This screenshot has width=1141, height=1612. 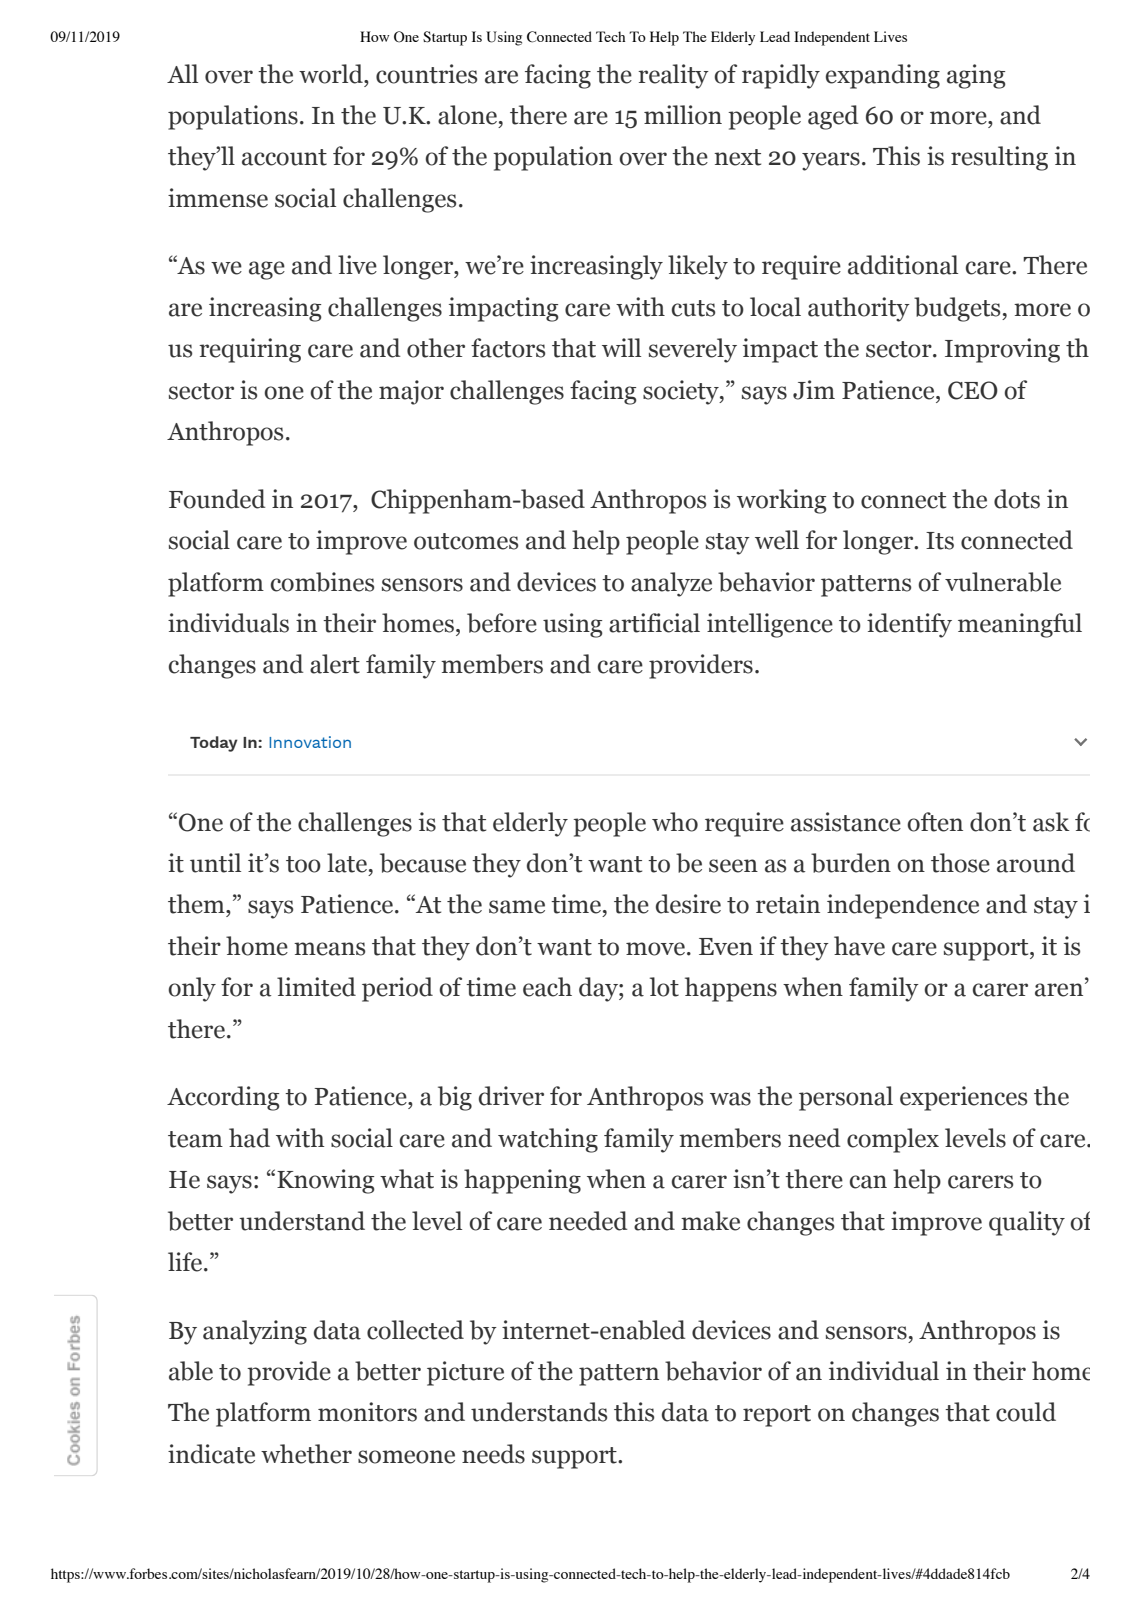 I want to click on aging, so click(x=976, y=76).
